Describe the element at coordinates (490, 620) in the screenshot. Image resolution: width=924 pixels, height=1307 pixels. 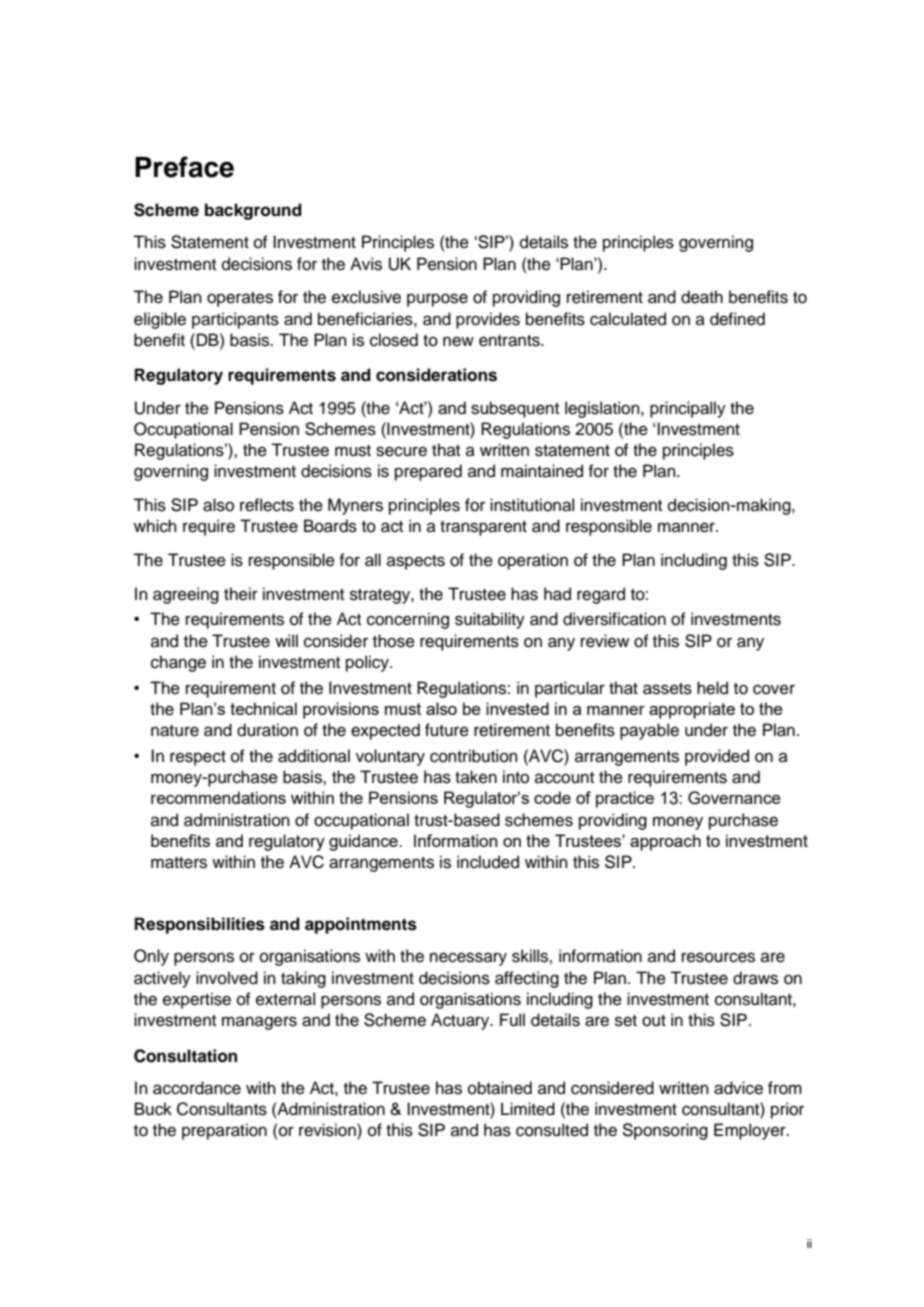
I see `suitability` at that location.
